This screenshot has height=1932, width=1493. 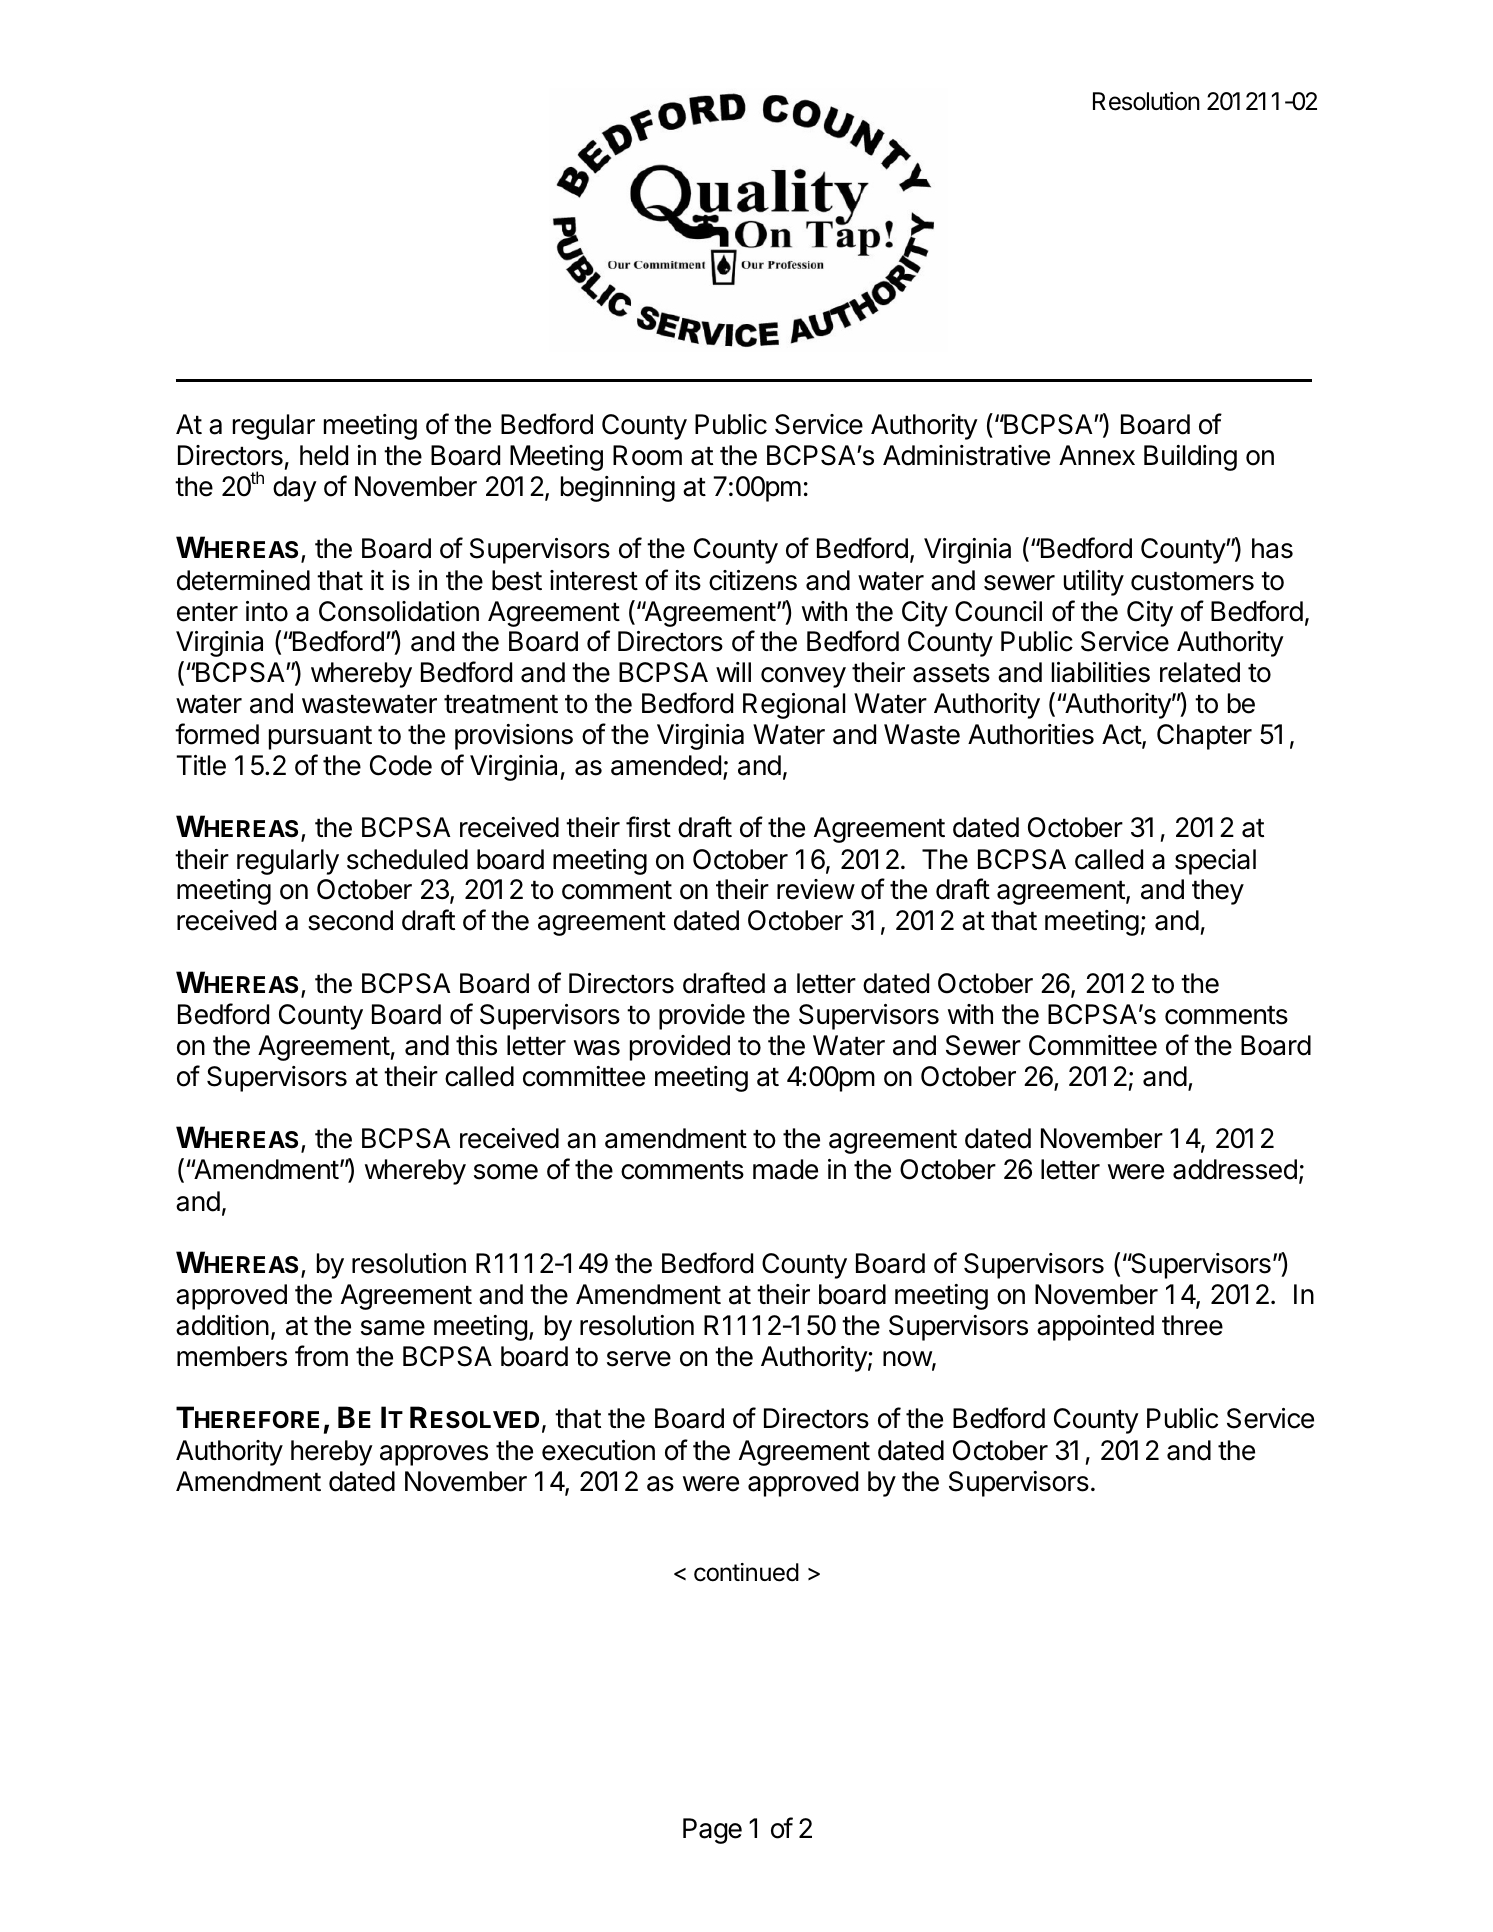 What do you see at coordinates (295, 489) in the screenshot?
I see `day` at bounding box center [295, 489].
